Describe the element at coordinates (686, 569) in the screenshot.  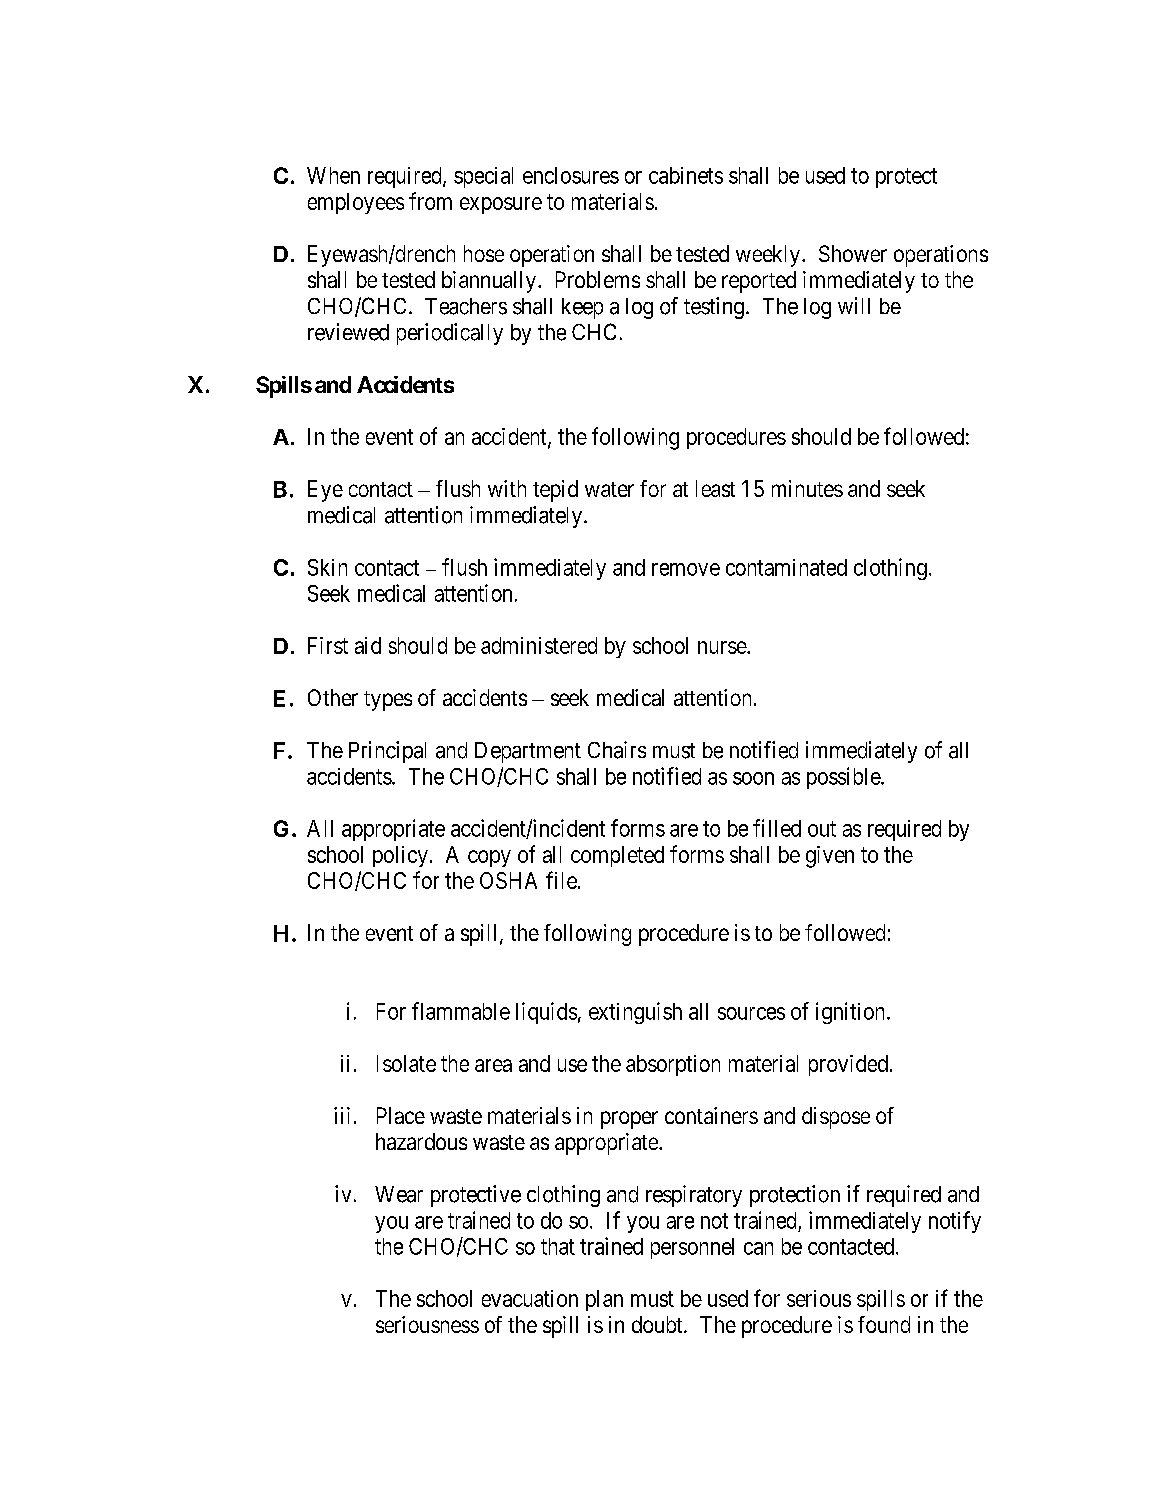
I see `remove` at that location.
